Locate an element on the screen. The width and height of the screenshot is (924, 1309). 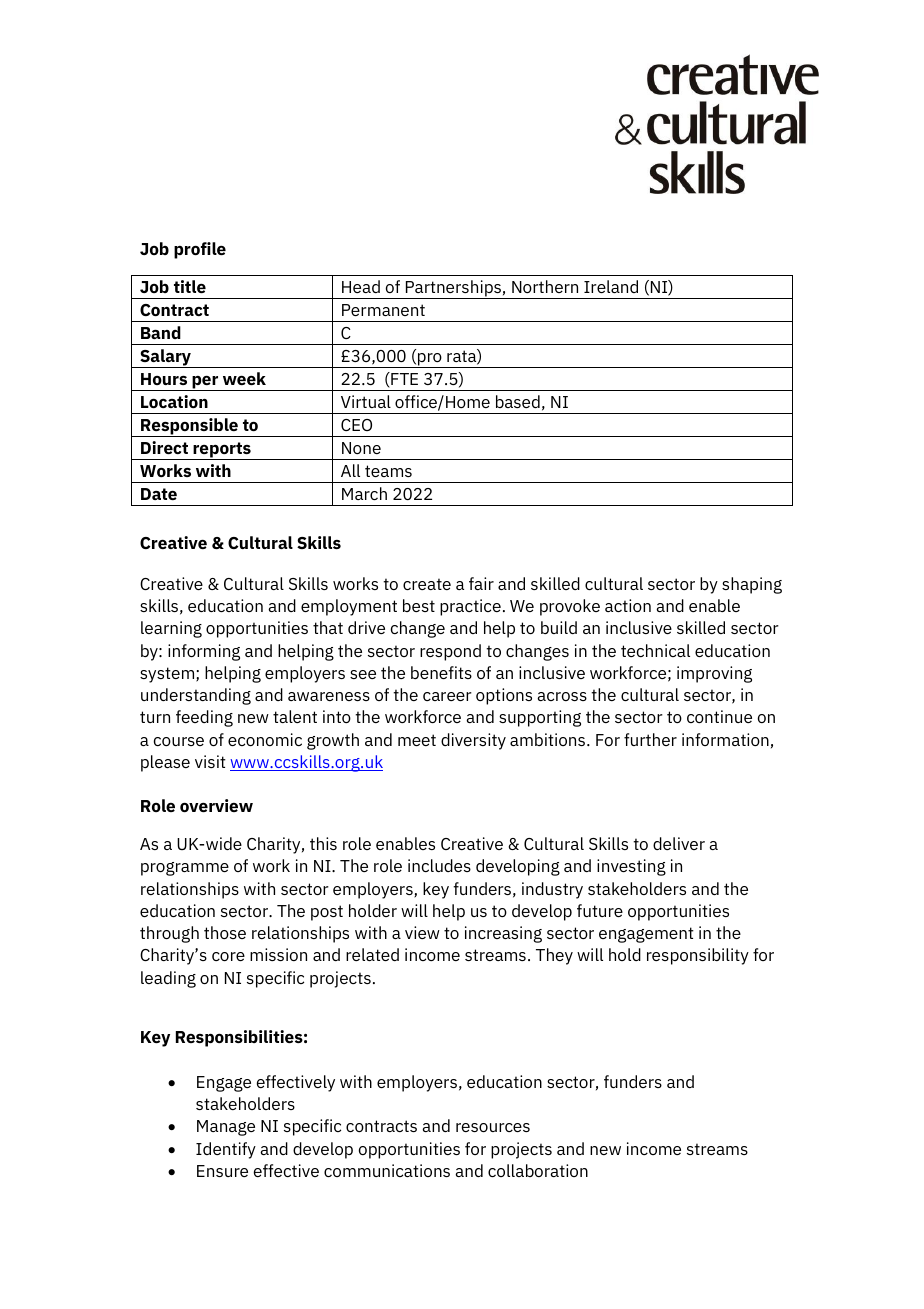
title is located at coordinates (190, 286).
